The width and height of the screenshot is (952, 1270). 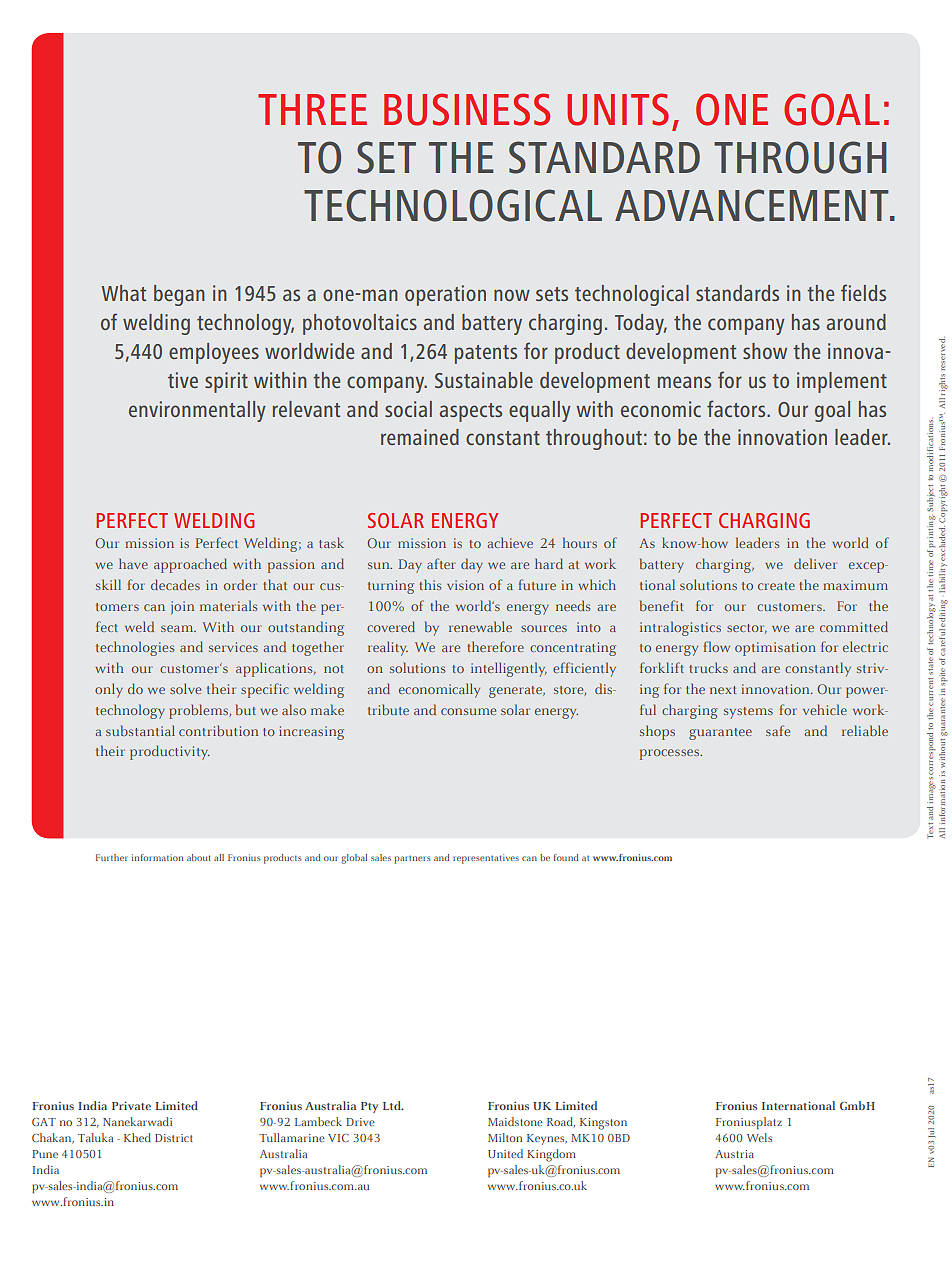 What do you see at coordinates (467, 109) in the screenshot?
I see `BUSINESS` at bounding box center [467, 109].
